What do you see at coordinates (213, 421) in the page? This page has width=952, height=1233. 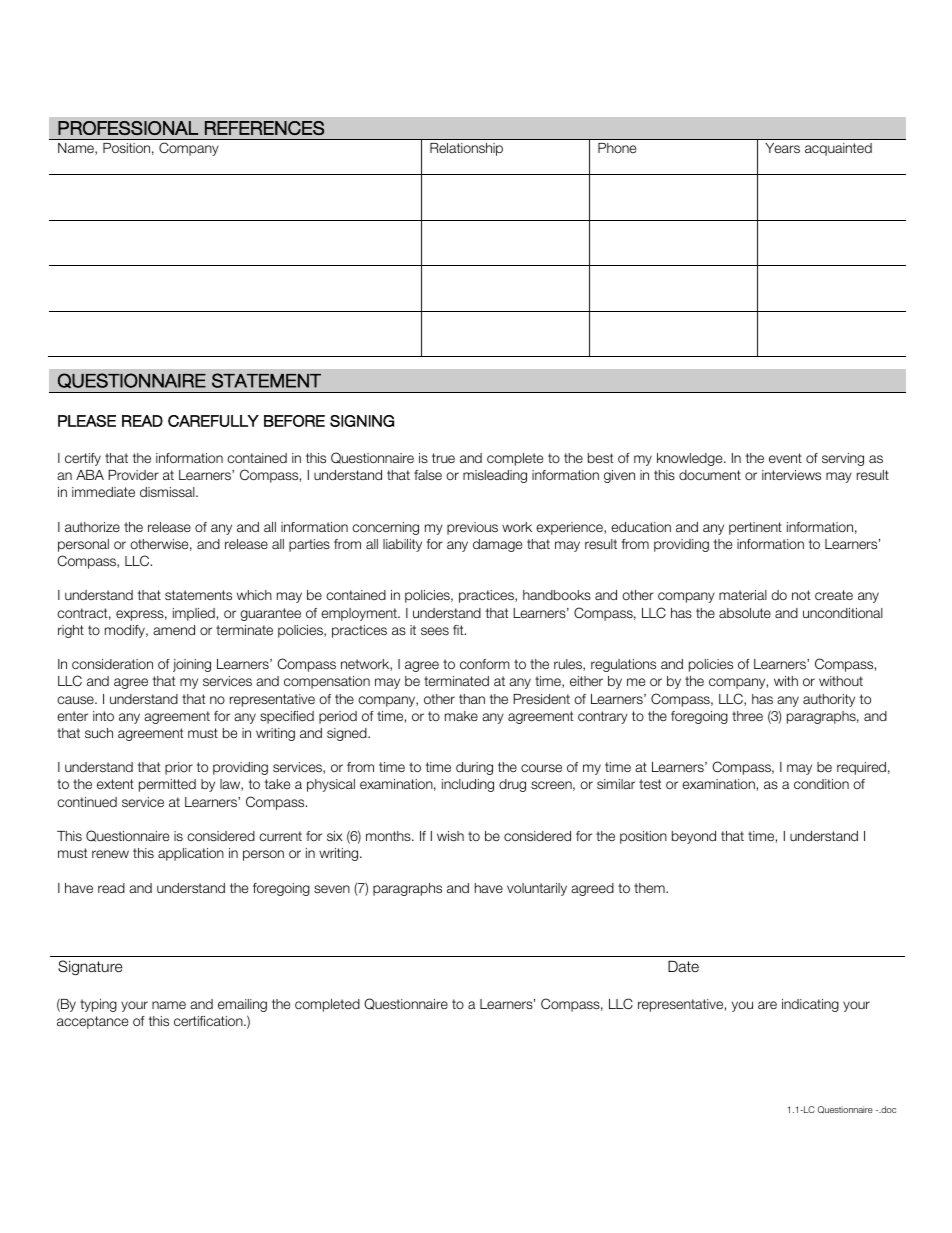 I see `CAREFULLY` at bounding box center [213, 421].
